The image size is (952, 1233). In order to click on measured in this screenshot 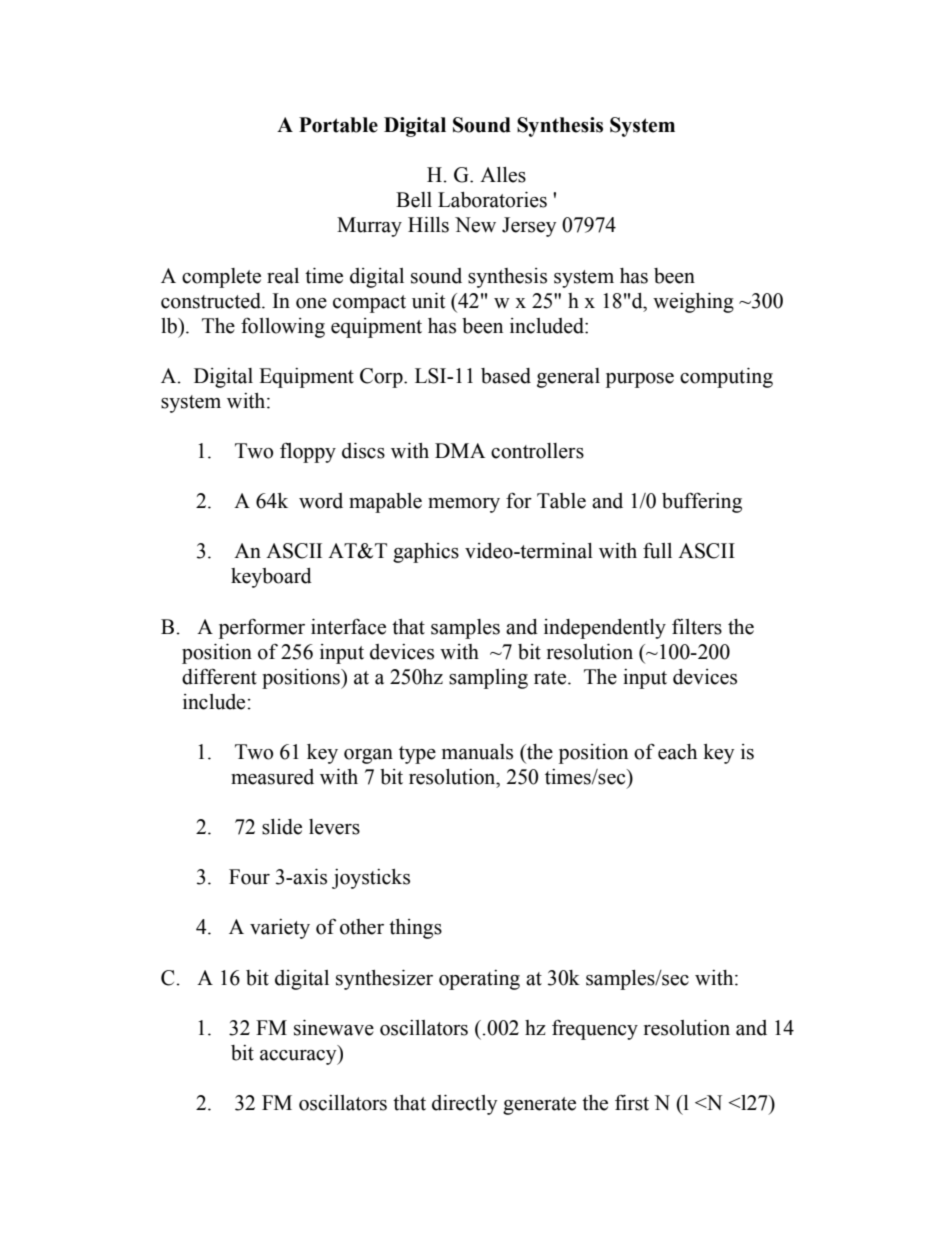, I will do `click(272, 777)`.
